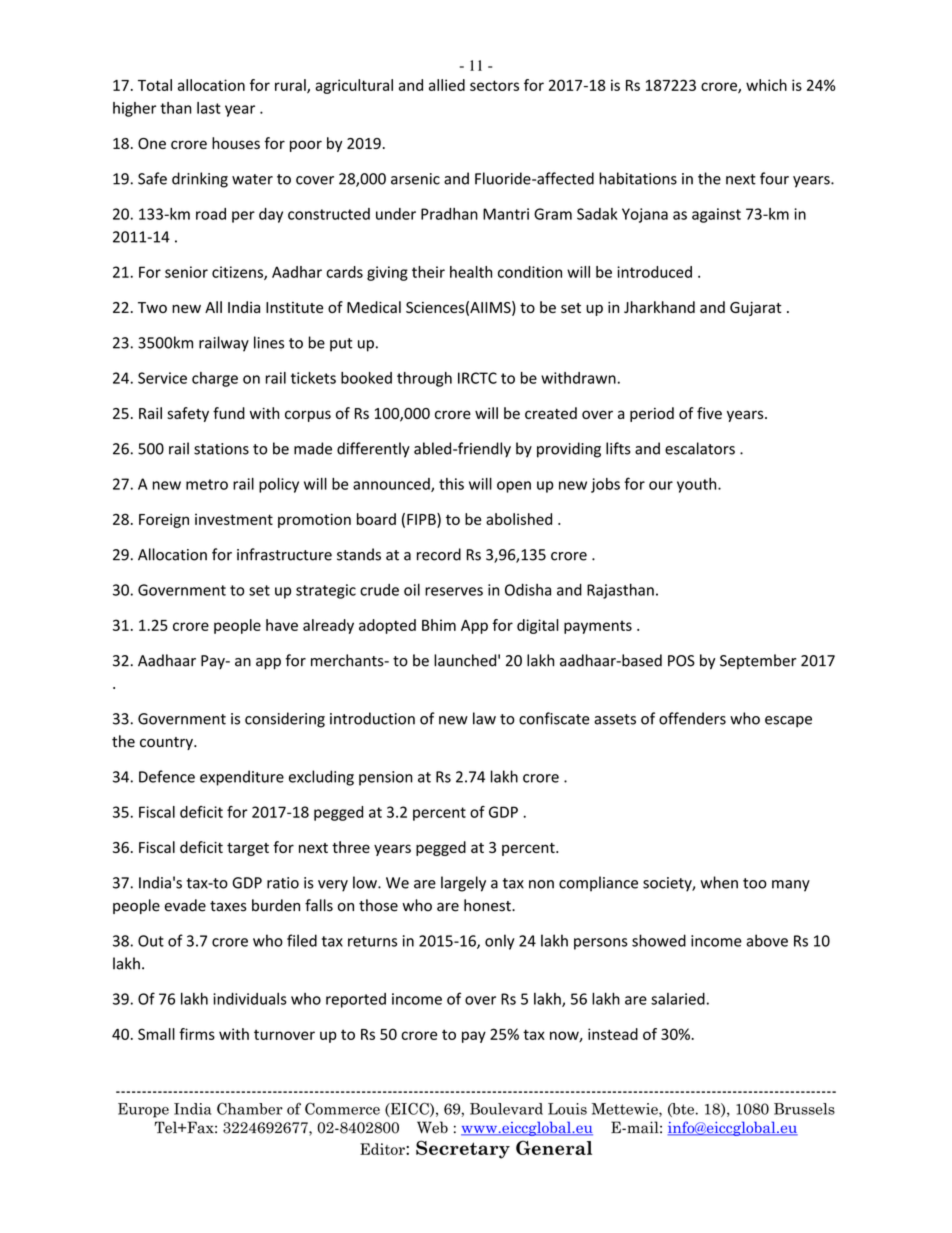  What do you see at coordinates (282, 625) in the screenshot?
I see `have` at bounding box center [282, 625].
